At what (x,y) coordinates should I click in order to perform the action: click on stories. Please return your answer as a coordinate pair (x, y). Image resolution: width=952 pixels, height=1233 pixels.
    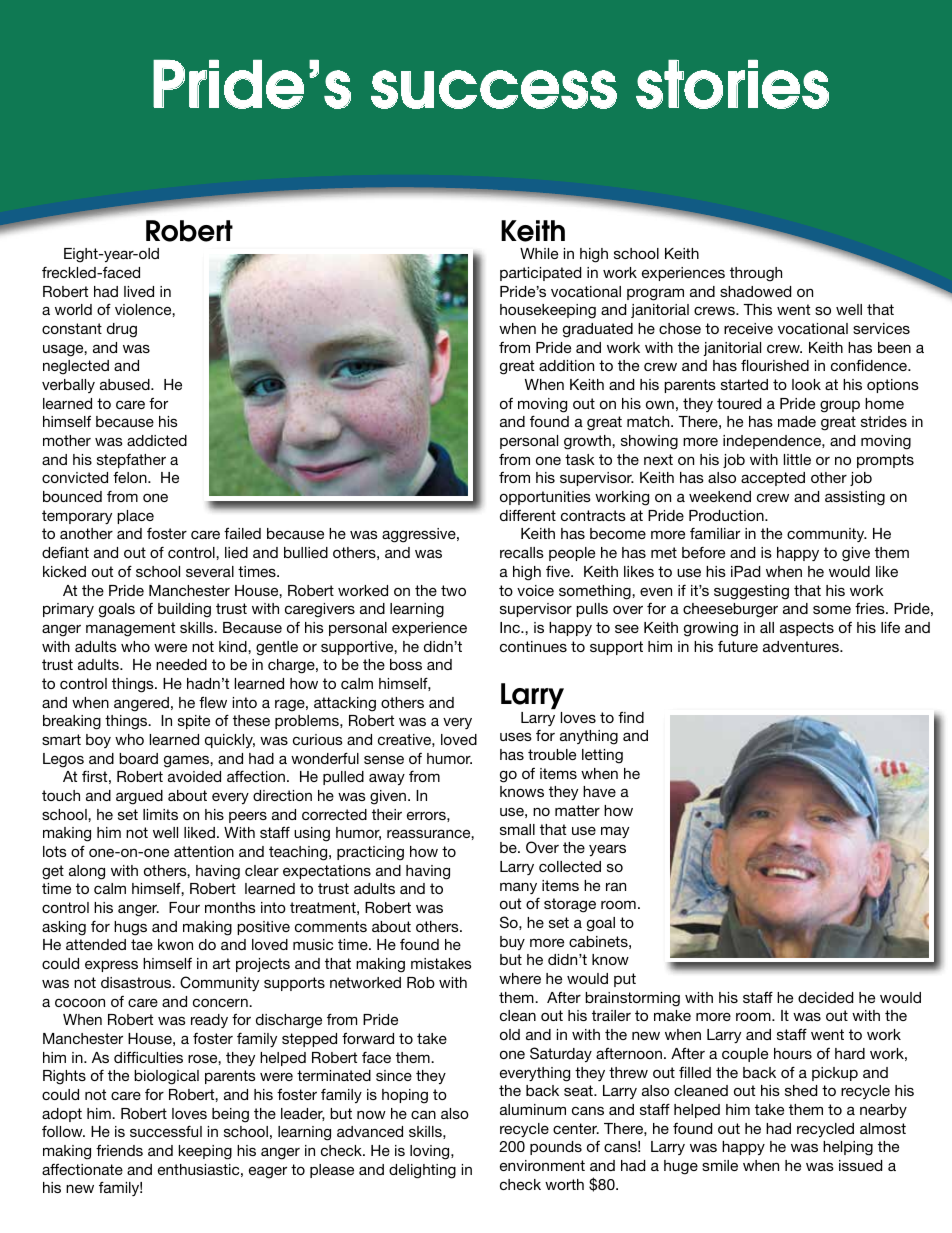
    Looking at the image, I should click on (732, 84).
